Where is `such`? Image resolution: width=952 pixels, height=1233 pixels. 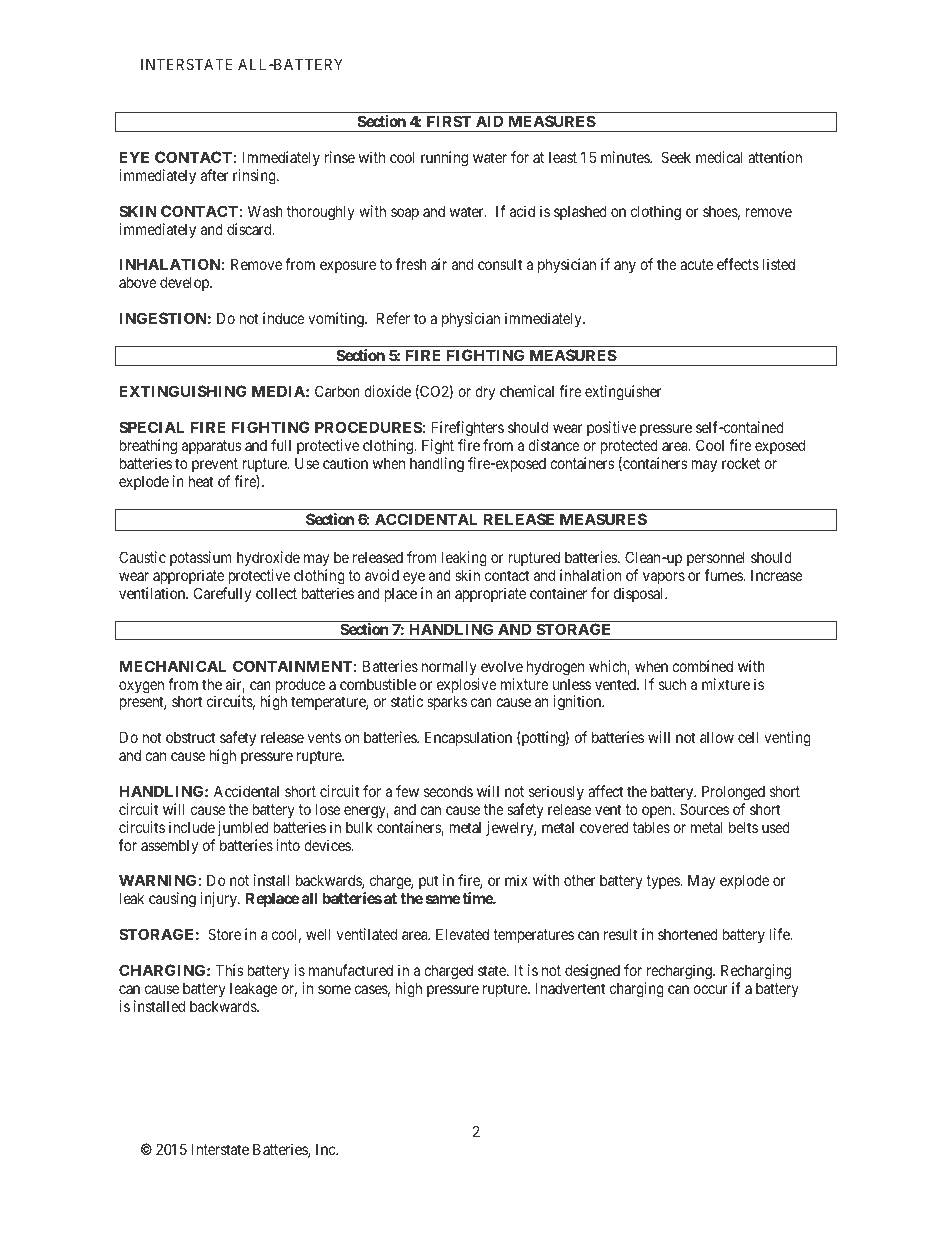
such is located at coordinates (672, 684).
